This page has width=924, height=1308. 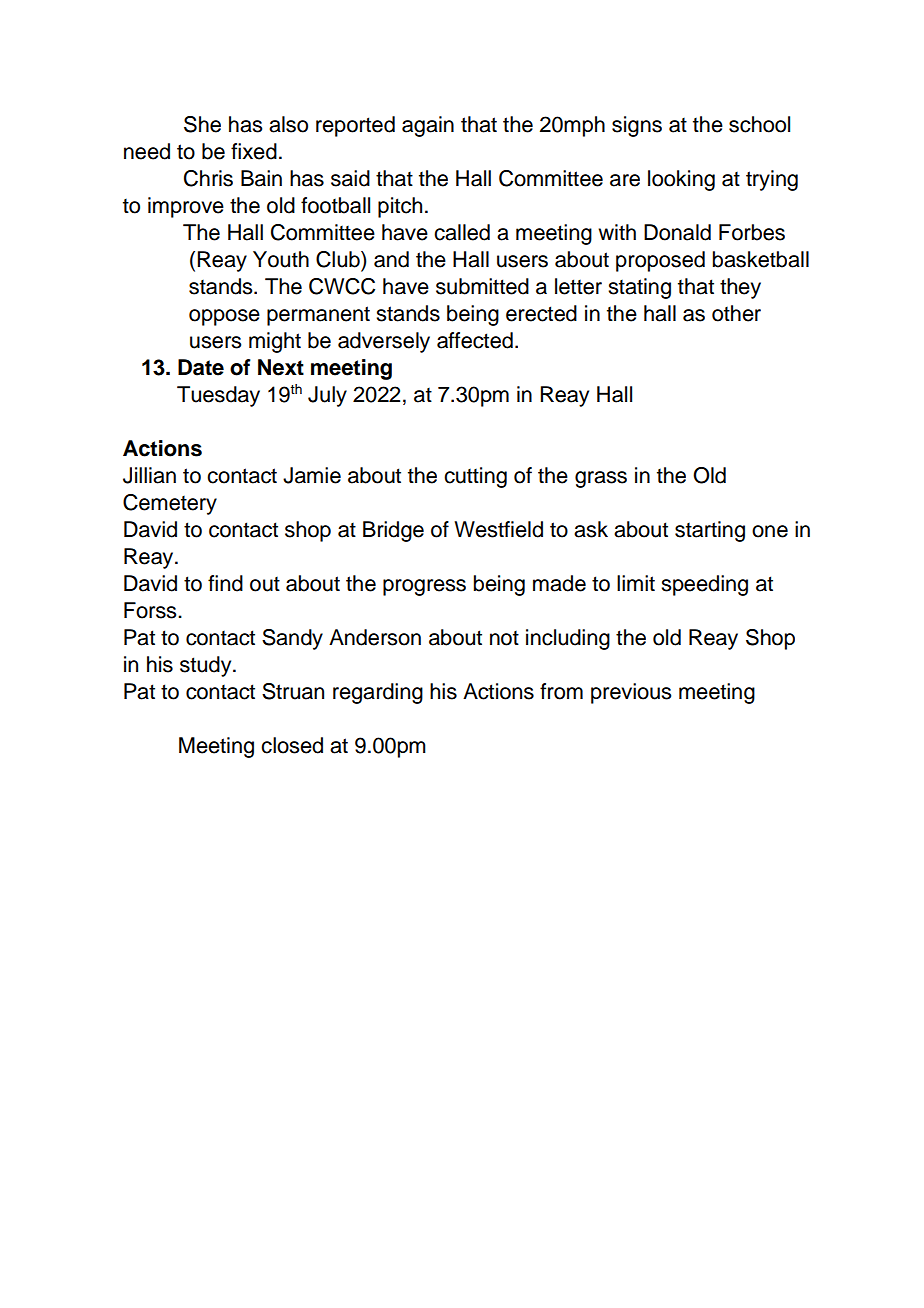 I want to click on signs, so click(x=637, y=126).
